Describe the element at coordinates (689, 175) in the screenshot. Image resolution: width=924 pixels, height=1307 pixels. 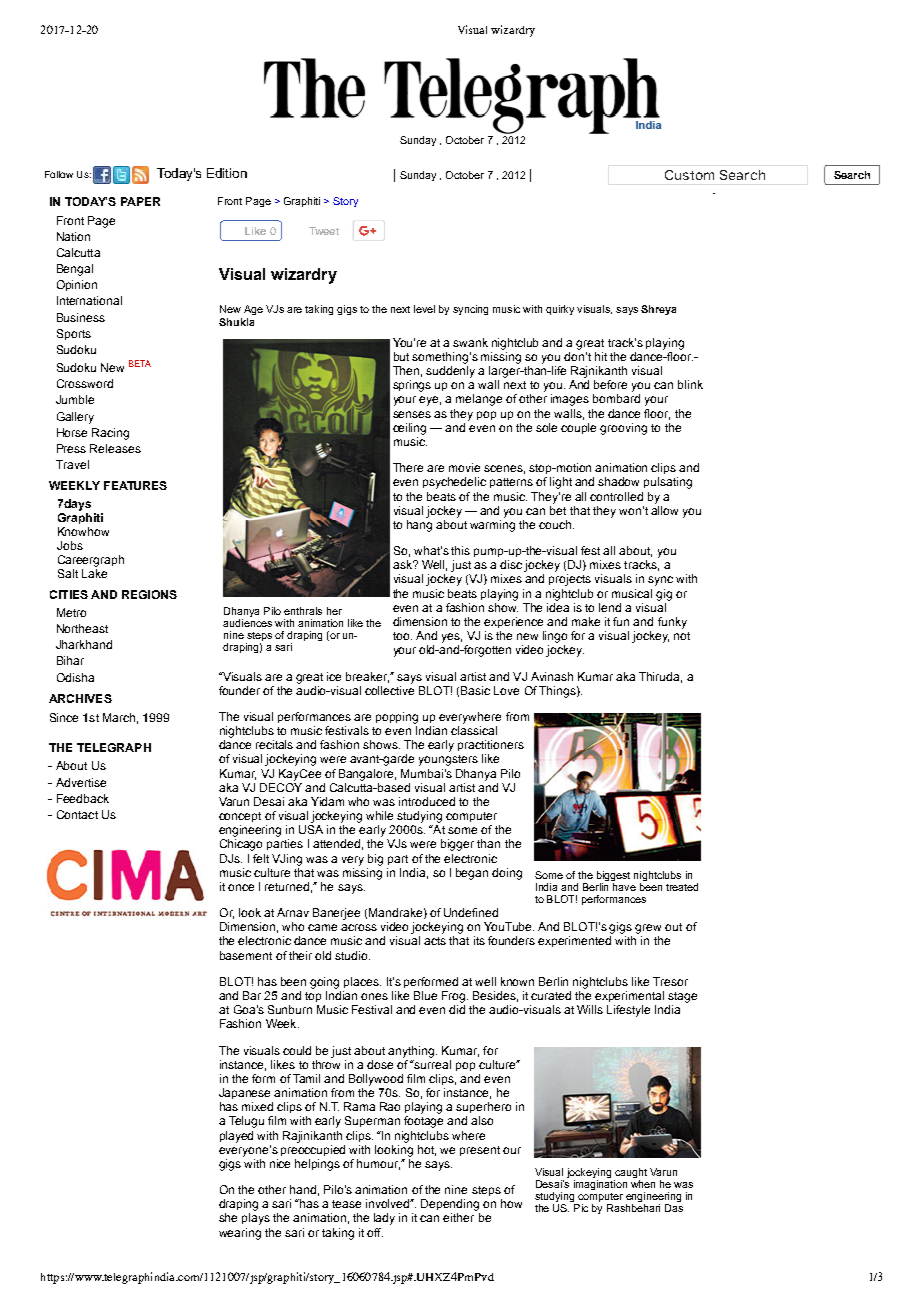
I see `Custom` at that location.
